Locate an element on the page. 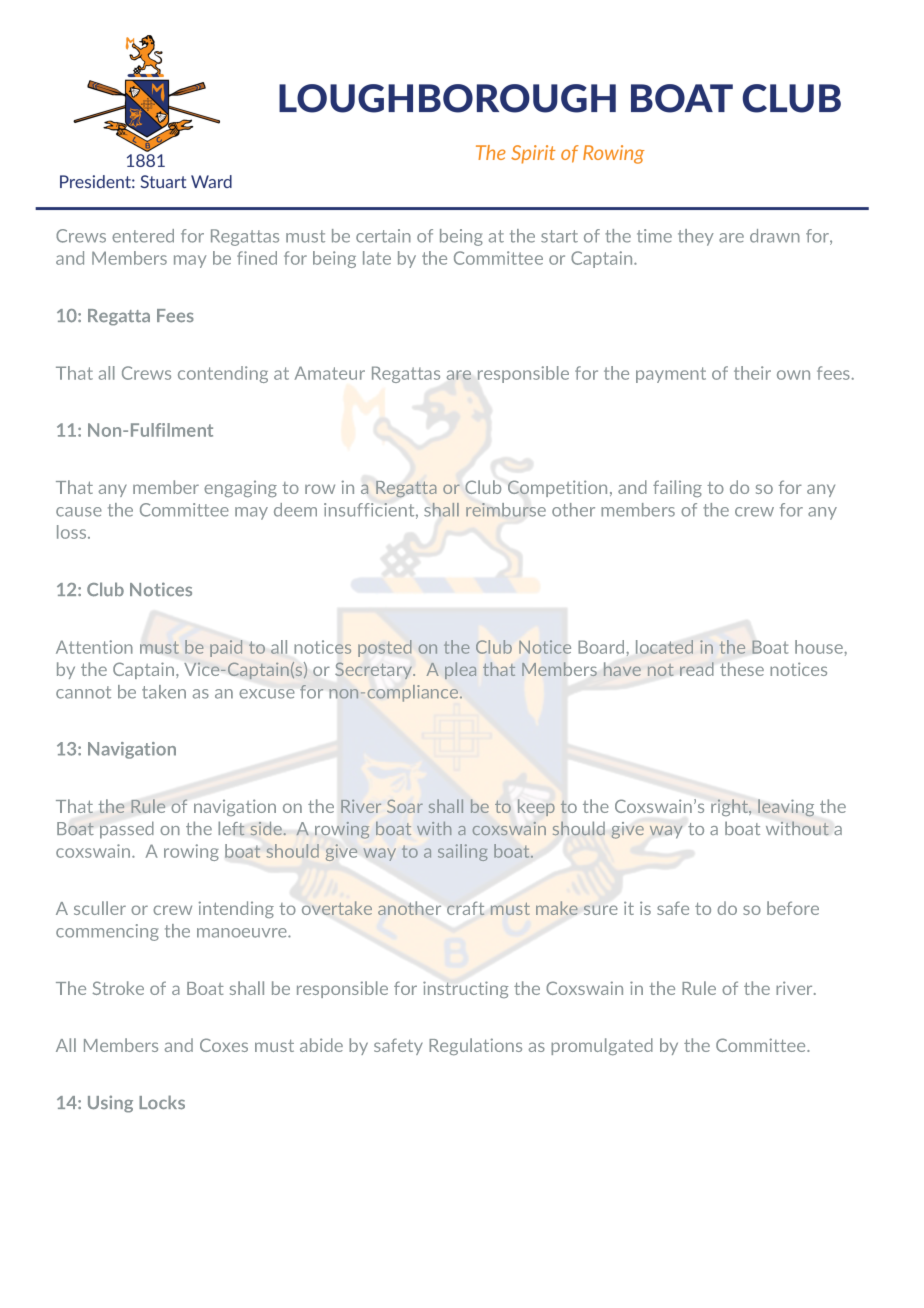 Image resolution: width=924 pixels, height=1308 pixels. Locks is located at coordinates (162, 1102).
